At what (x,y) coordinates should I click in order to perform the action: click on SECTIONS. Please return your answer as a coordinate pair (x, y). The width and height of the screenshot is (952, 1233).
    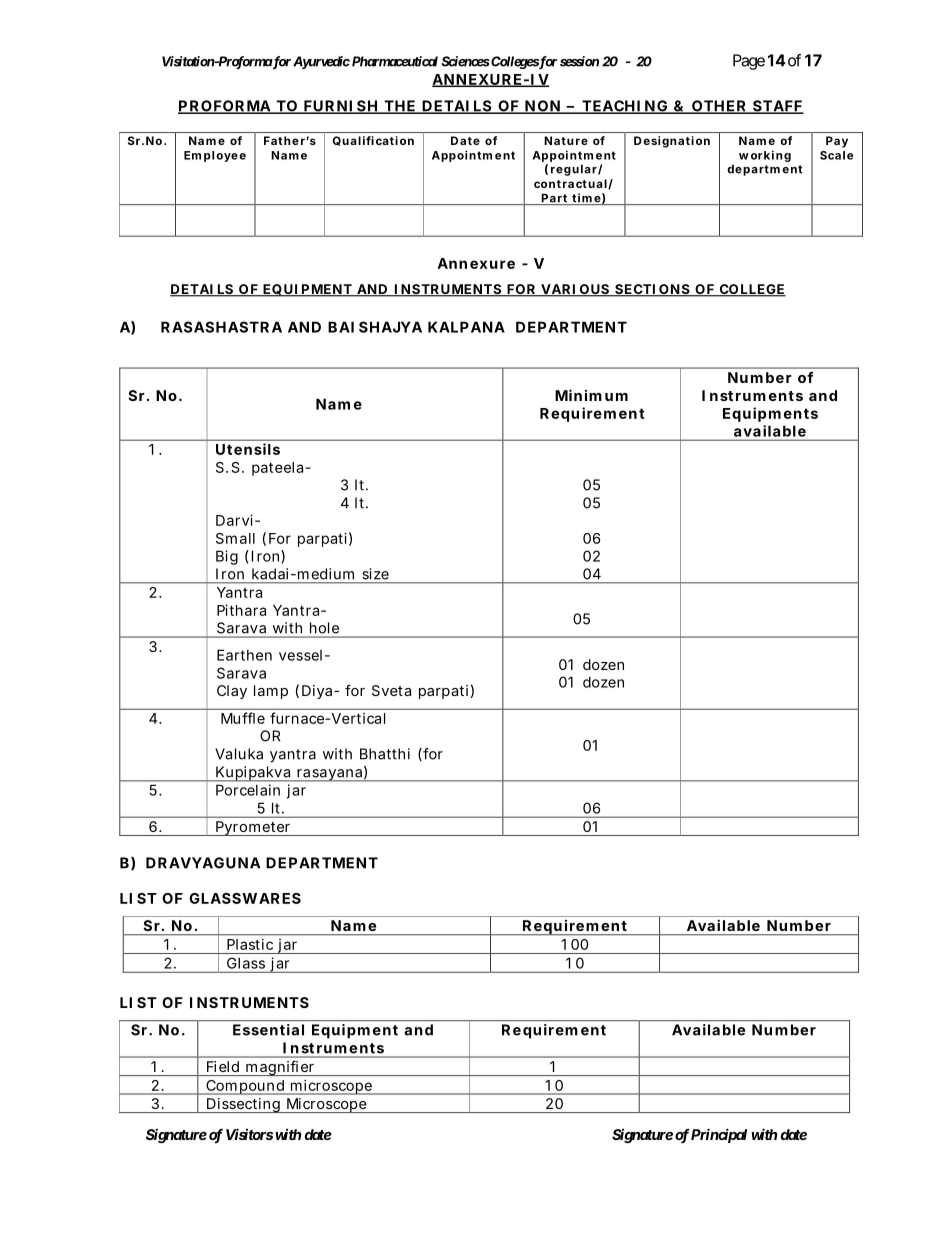
    Looking at the image, I should click on (653, 290).
